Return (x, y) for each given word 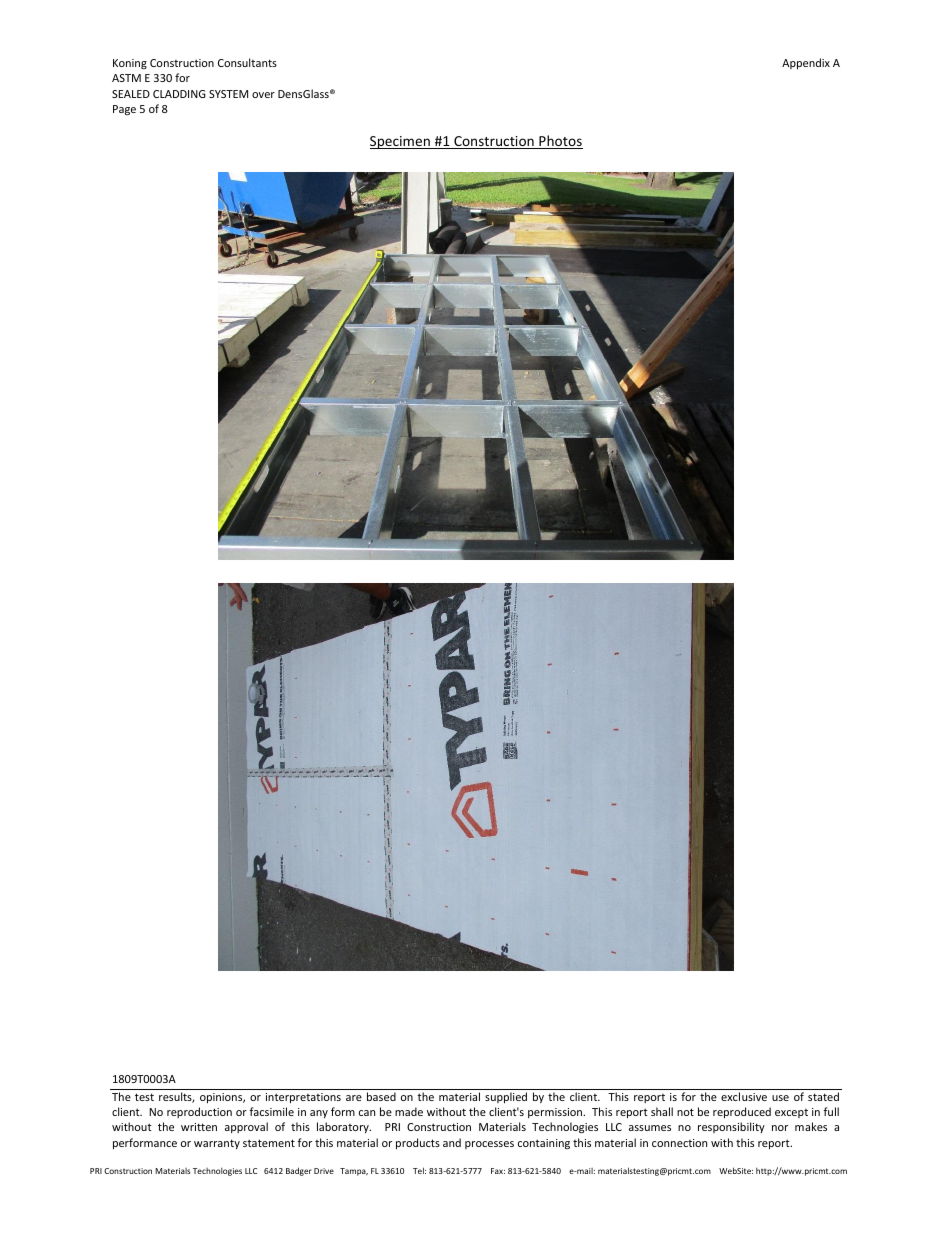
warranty (217, 1144)
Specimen (401, 142)
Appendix (806, 63)
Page (124, 110)
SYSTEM (228, 94)
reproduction (199, 1112)
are (354, 1098)
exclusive (744, 1096)
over (263, 95)
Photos (560, 142)
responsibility (731, 1127)
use (780, 1098)
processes (489, 1145)
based (381, 1096)
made (409, 1111)
